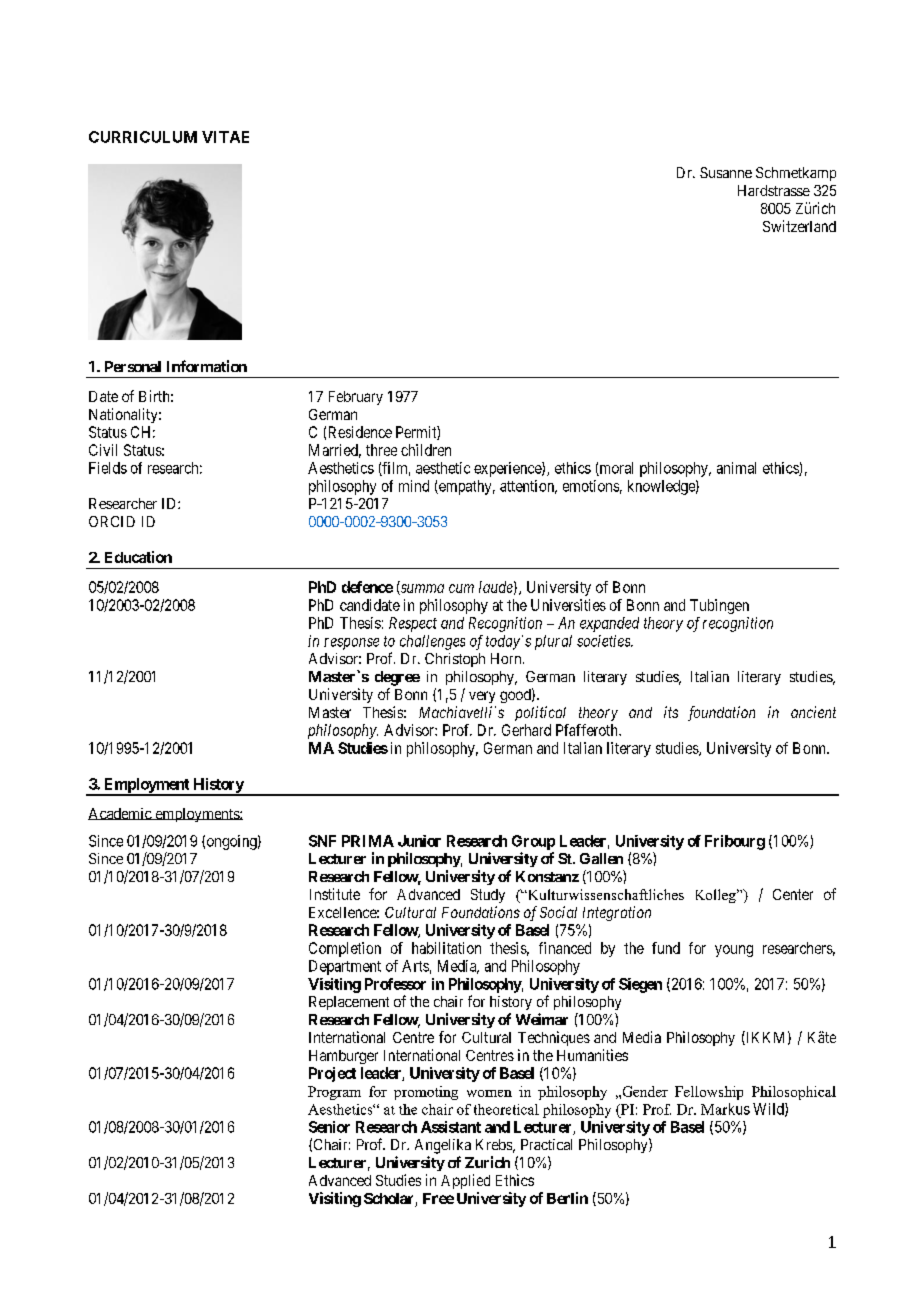  I want to click on VITAE, so click(225, 137).
